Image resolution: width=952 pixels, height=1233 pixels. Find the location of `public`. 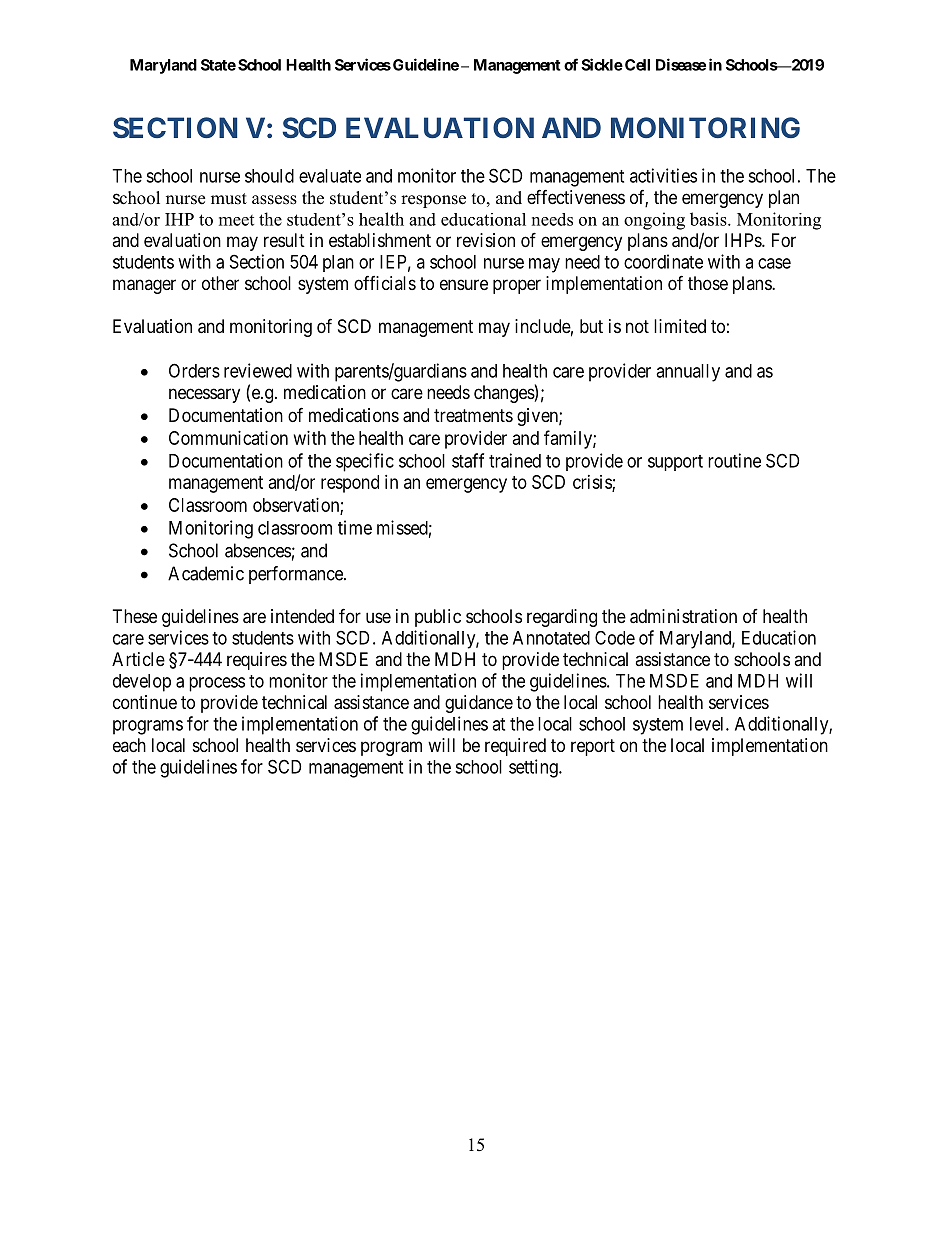

public is located at coordinates (438, 618).
